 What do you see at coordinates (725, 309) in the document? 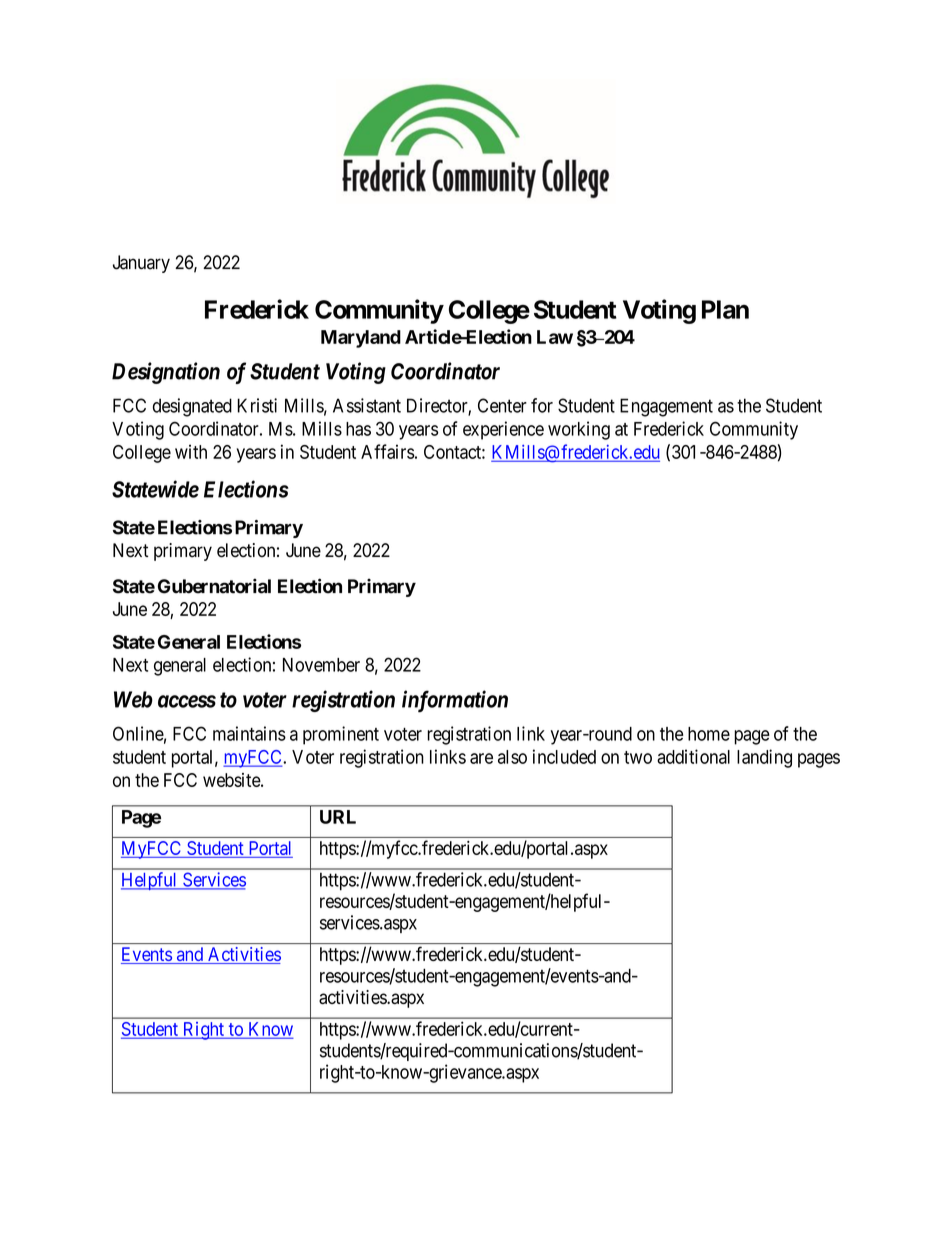
I see `Plan` at bounding box center [725, 309].
